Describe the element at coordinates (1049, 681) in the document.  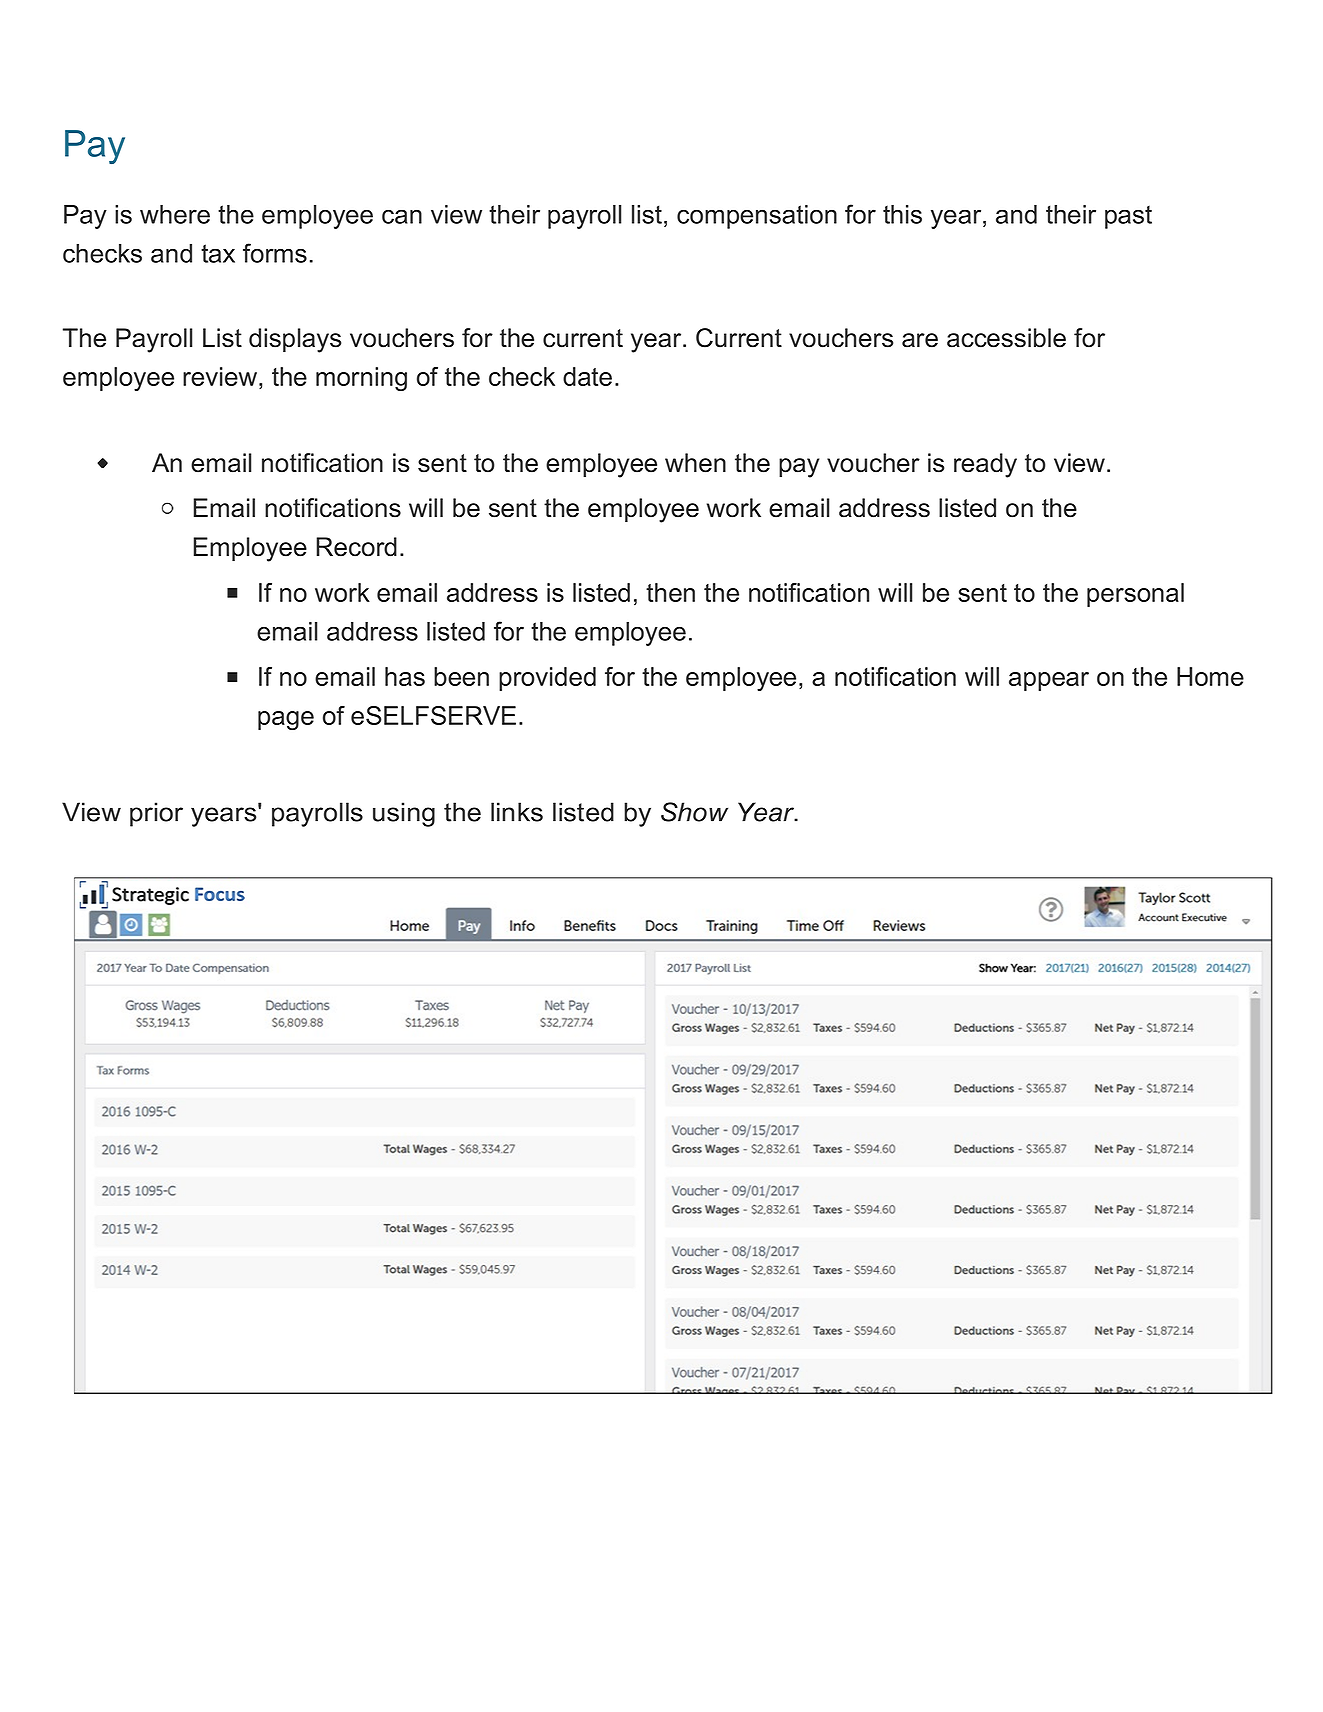
I see `appear` at that location.
